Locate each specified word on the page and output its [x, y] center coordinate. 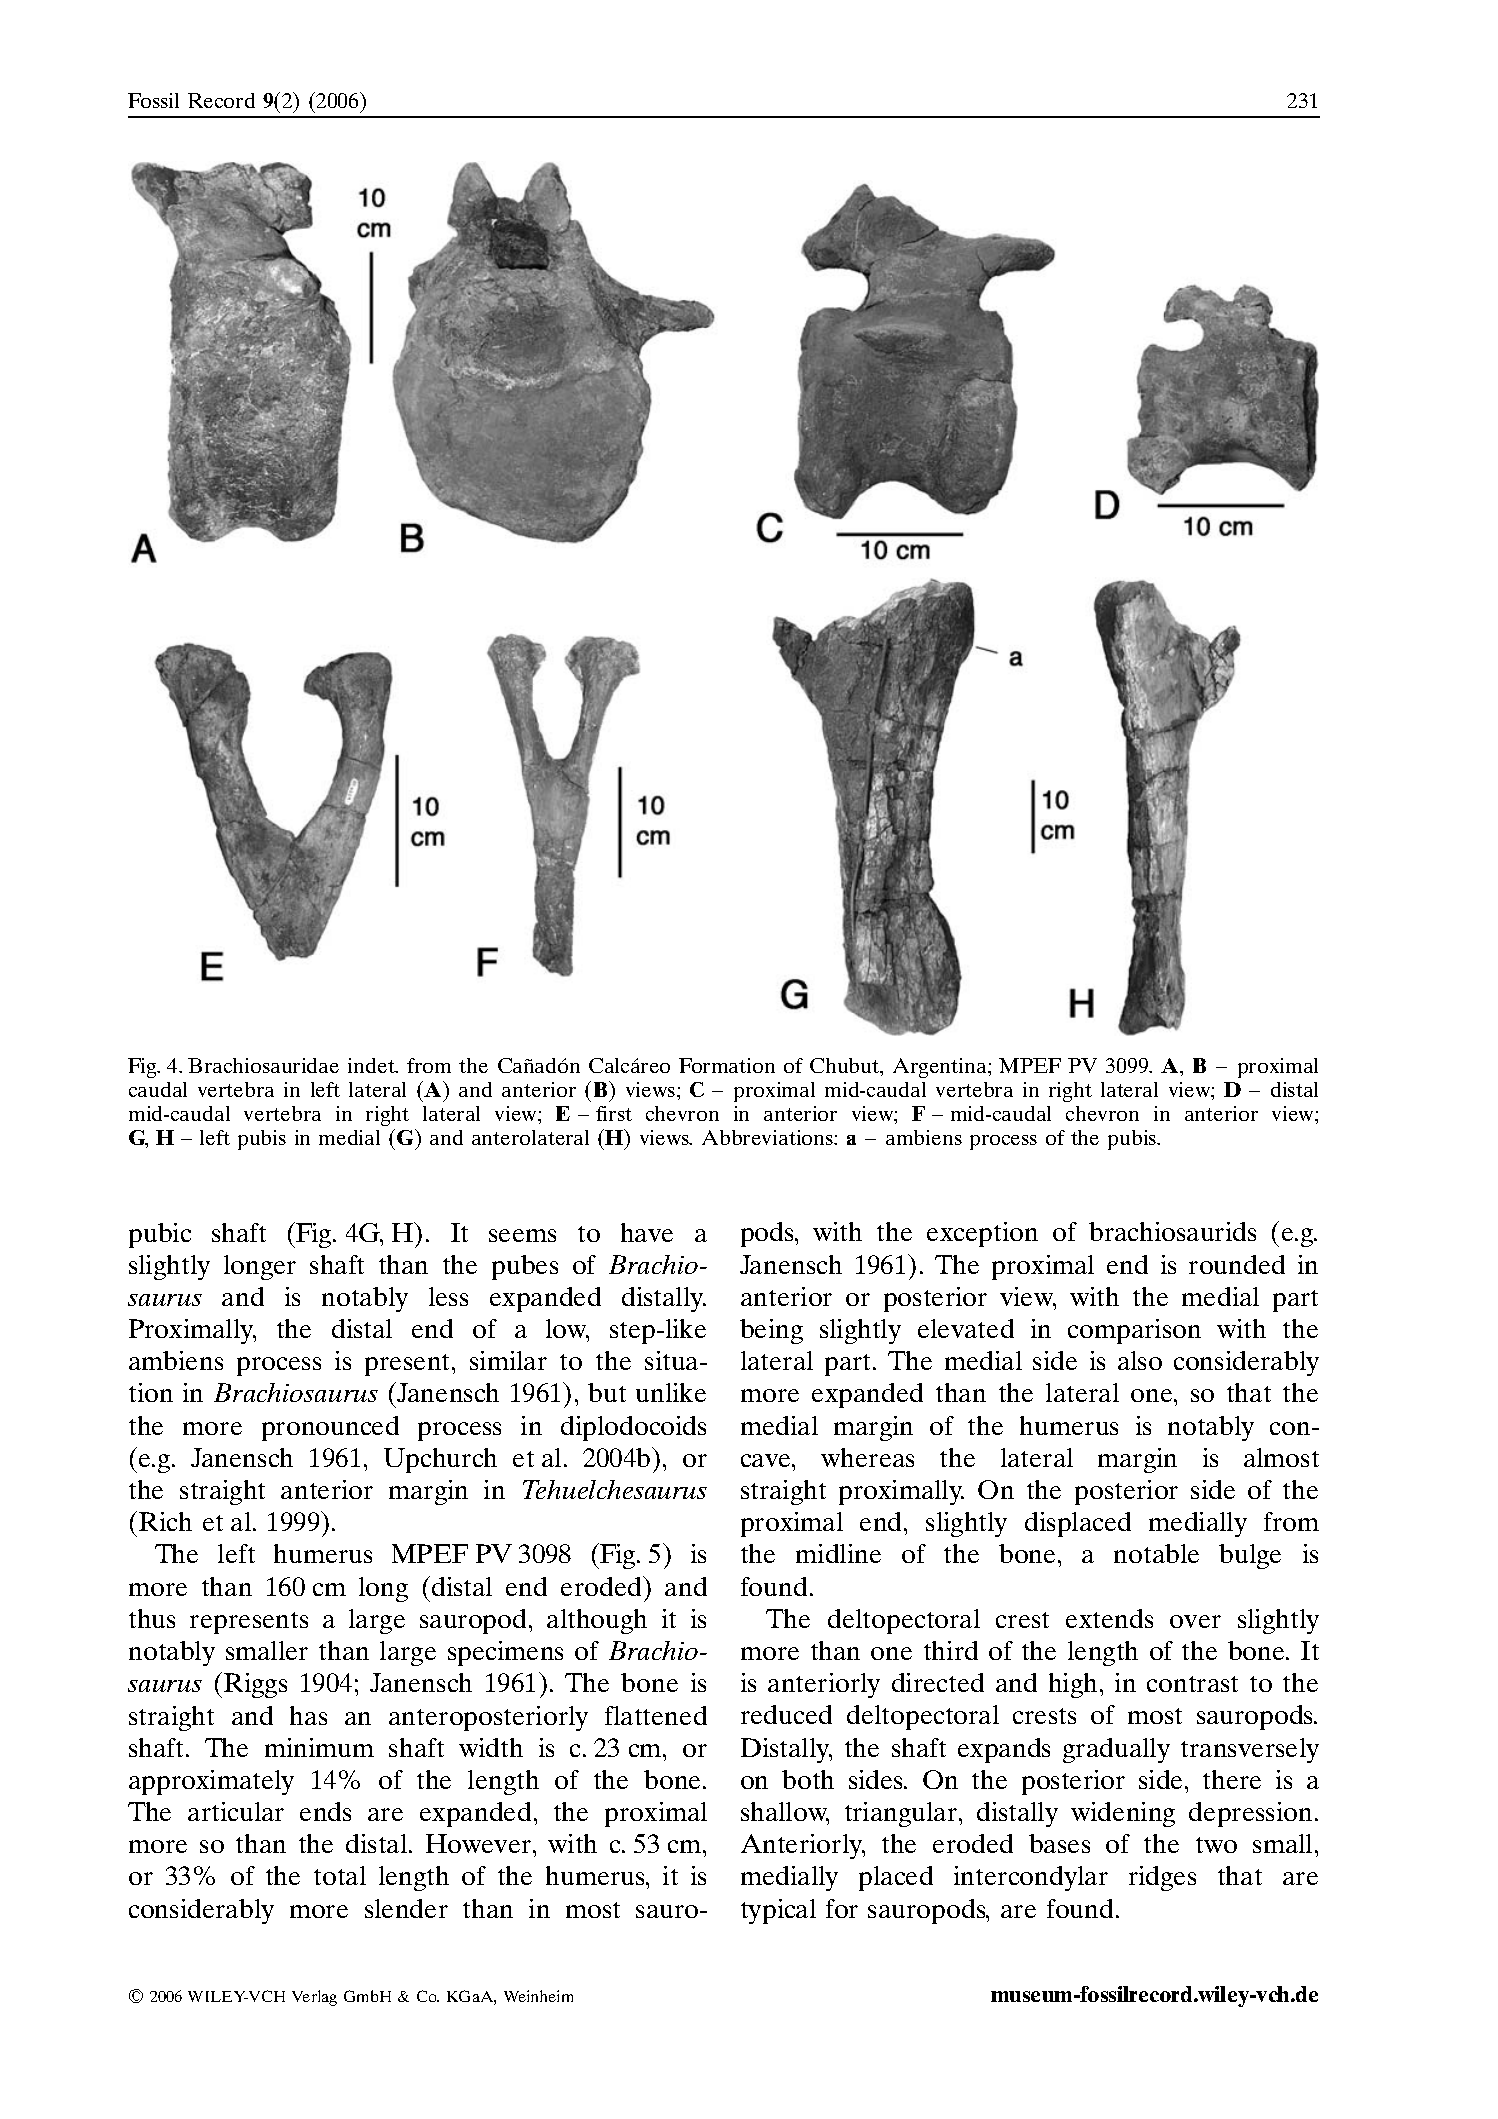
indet [372, 1065]
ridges [1162, 1878]
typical [778, 1911]
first [614, 1113]
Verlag [314, 1998]
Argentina [941, 1068]
